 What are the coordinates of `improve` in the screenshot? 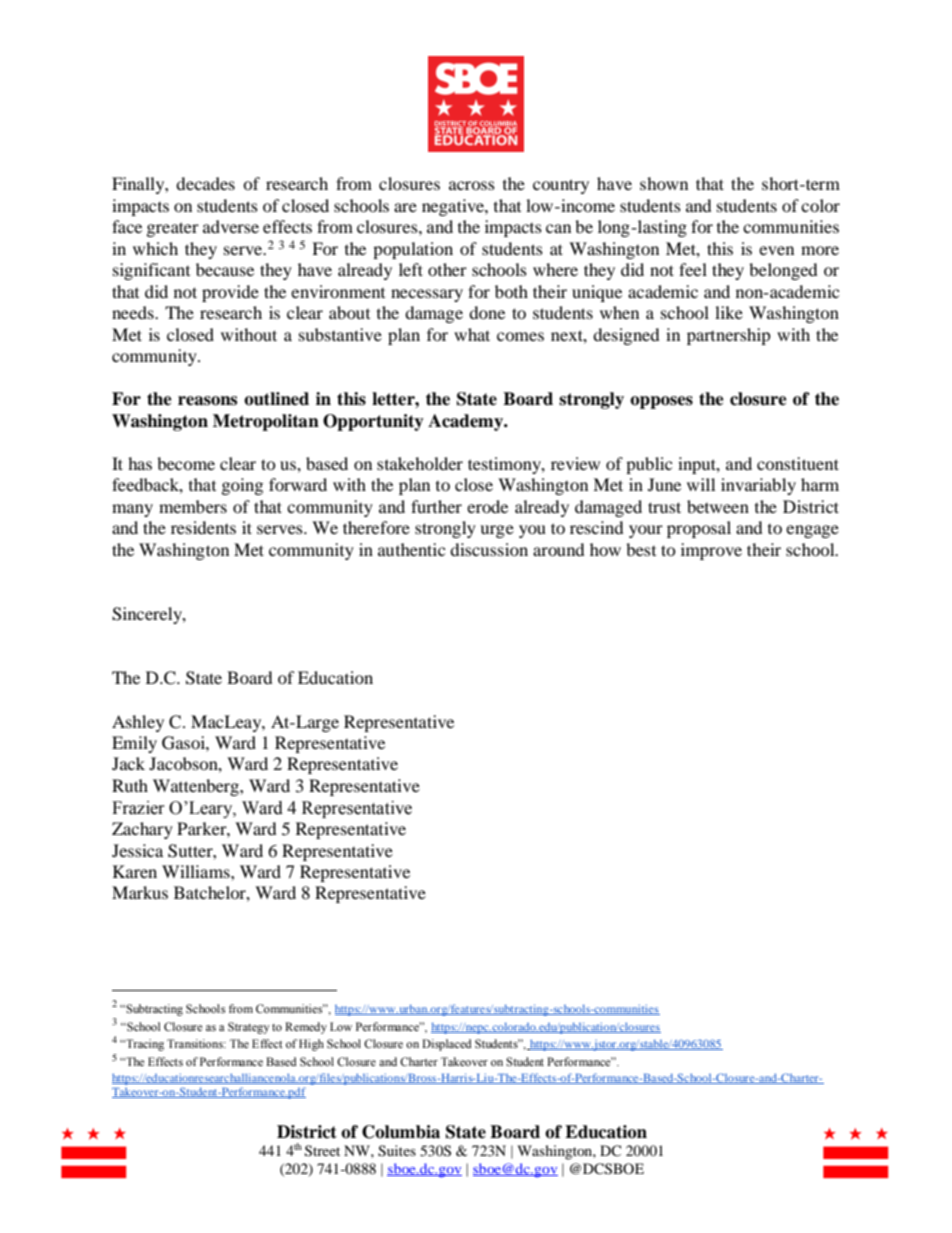 It's located at (711, 551).
